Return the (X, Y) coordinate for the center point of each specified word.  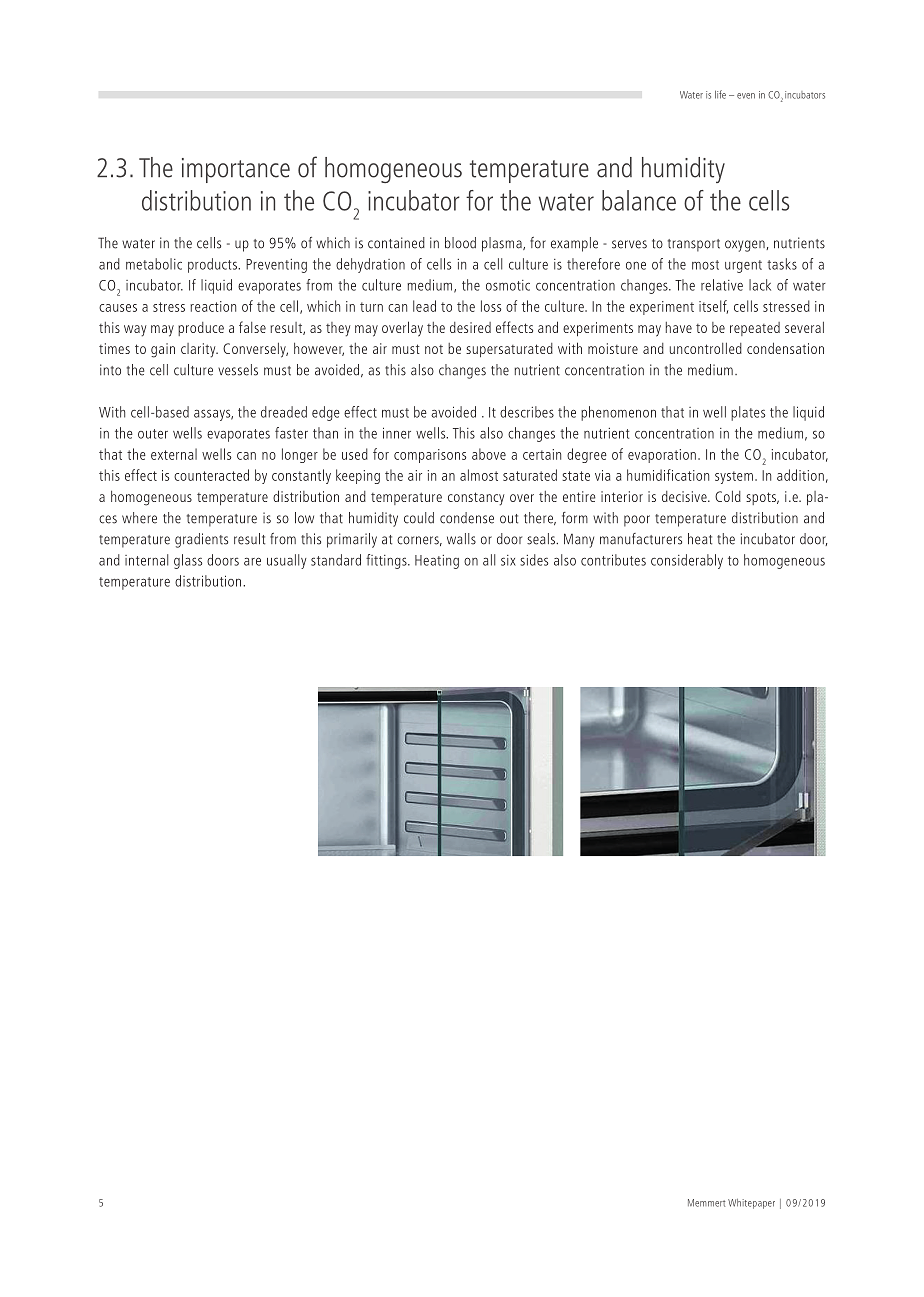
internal (146, 560)
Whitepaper (751, 1204)
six (508, 560)
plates (748, 413)
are (252, 562)
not (434, 349)
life (720, 94)
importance (236, 170)
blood (460, 243)
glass (188, 561)
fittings (387, 561)
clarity (199, 350)
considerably (687, 561)
